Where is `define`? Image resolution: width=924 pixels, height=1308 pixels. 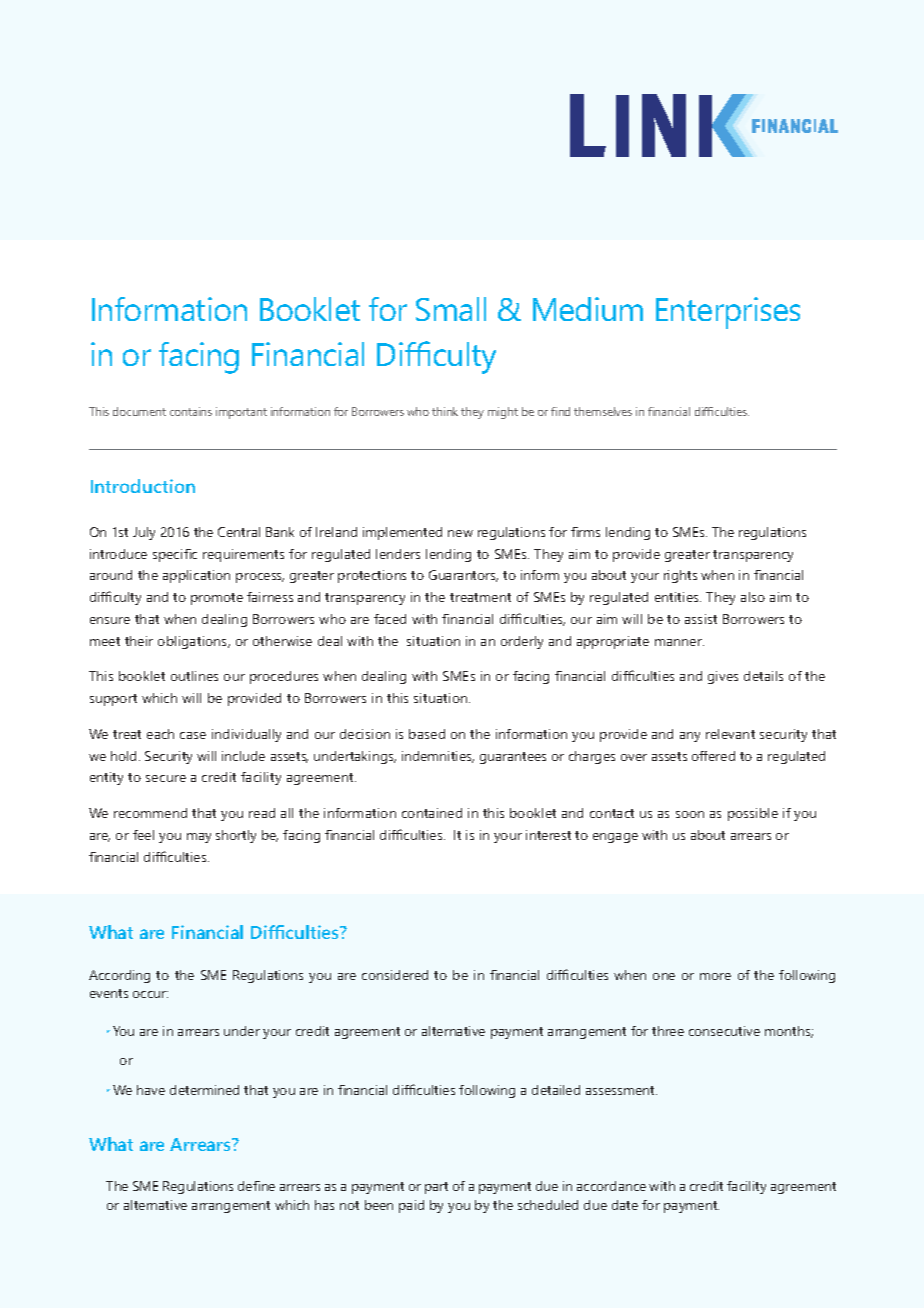 define is located at coordinates (256, 1186).
